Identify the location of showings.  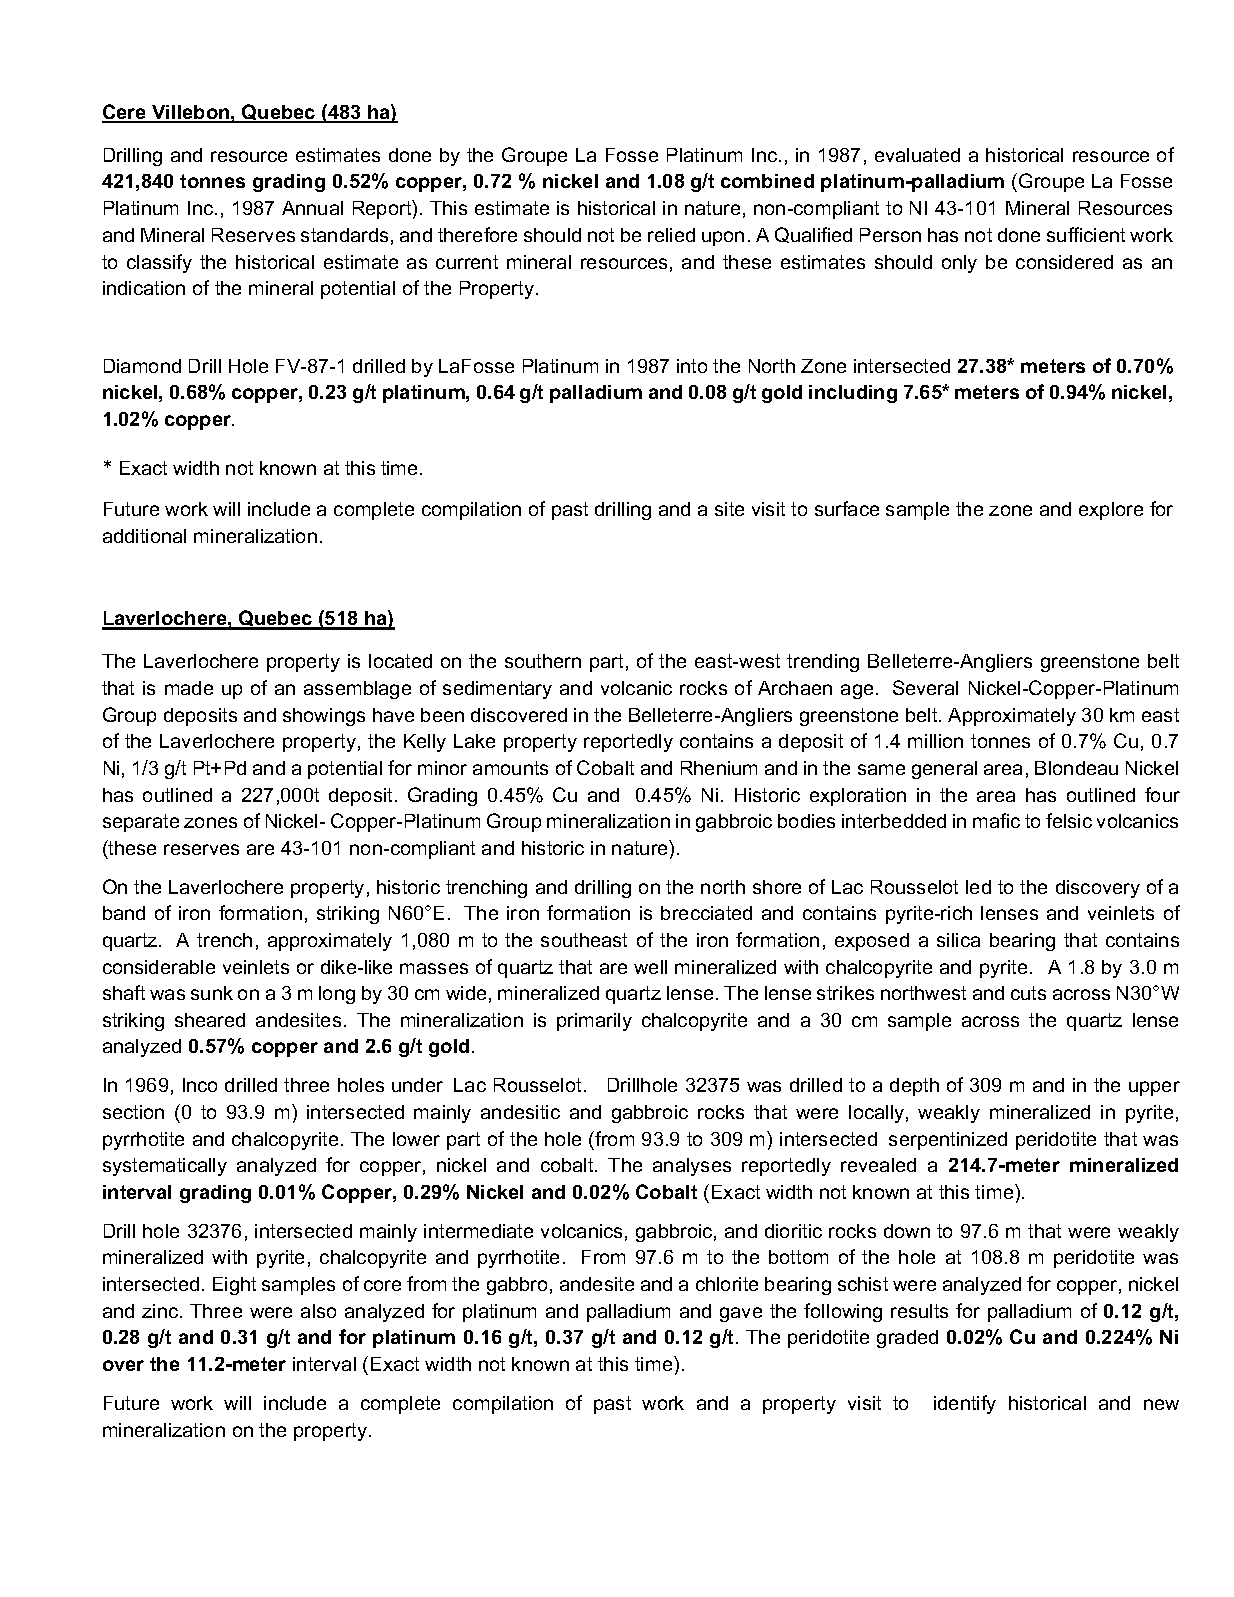
(324, 717).
